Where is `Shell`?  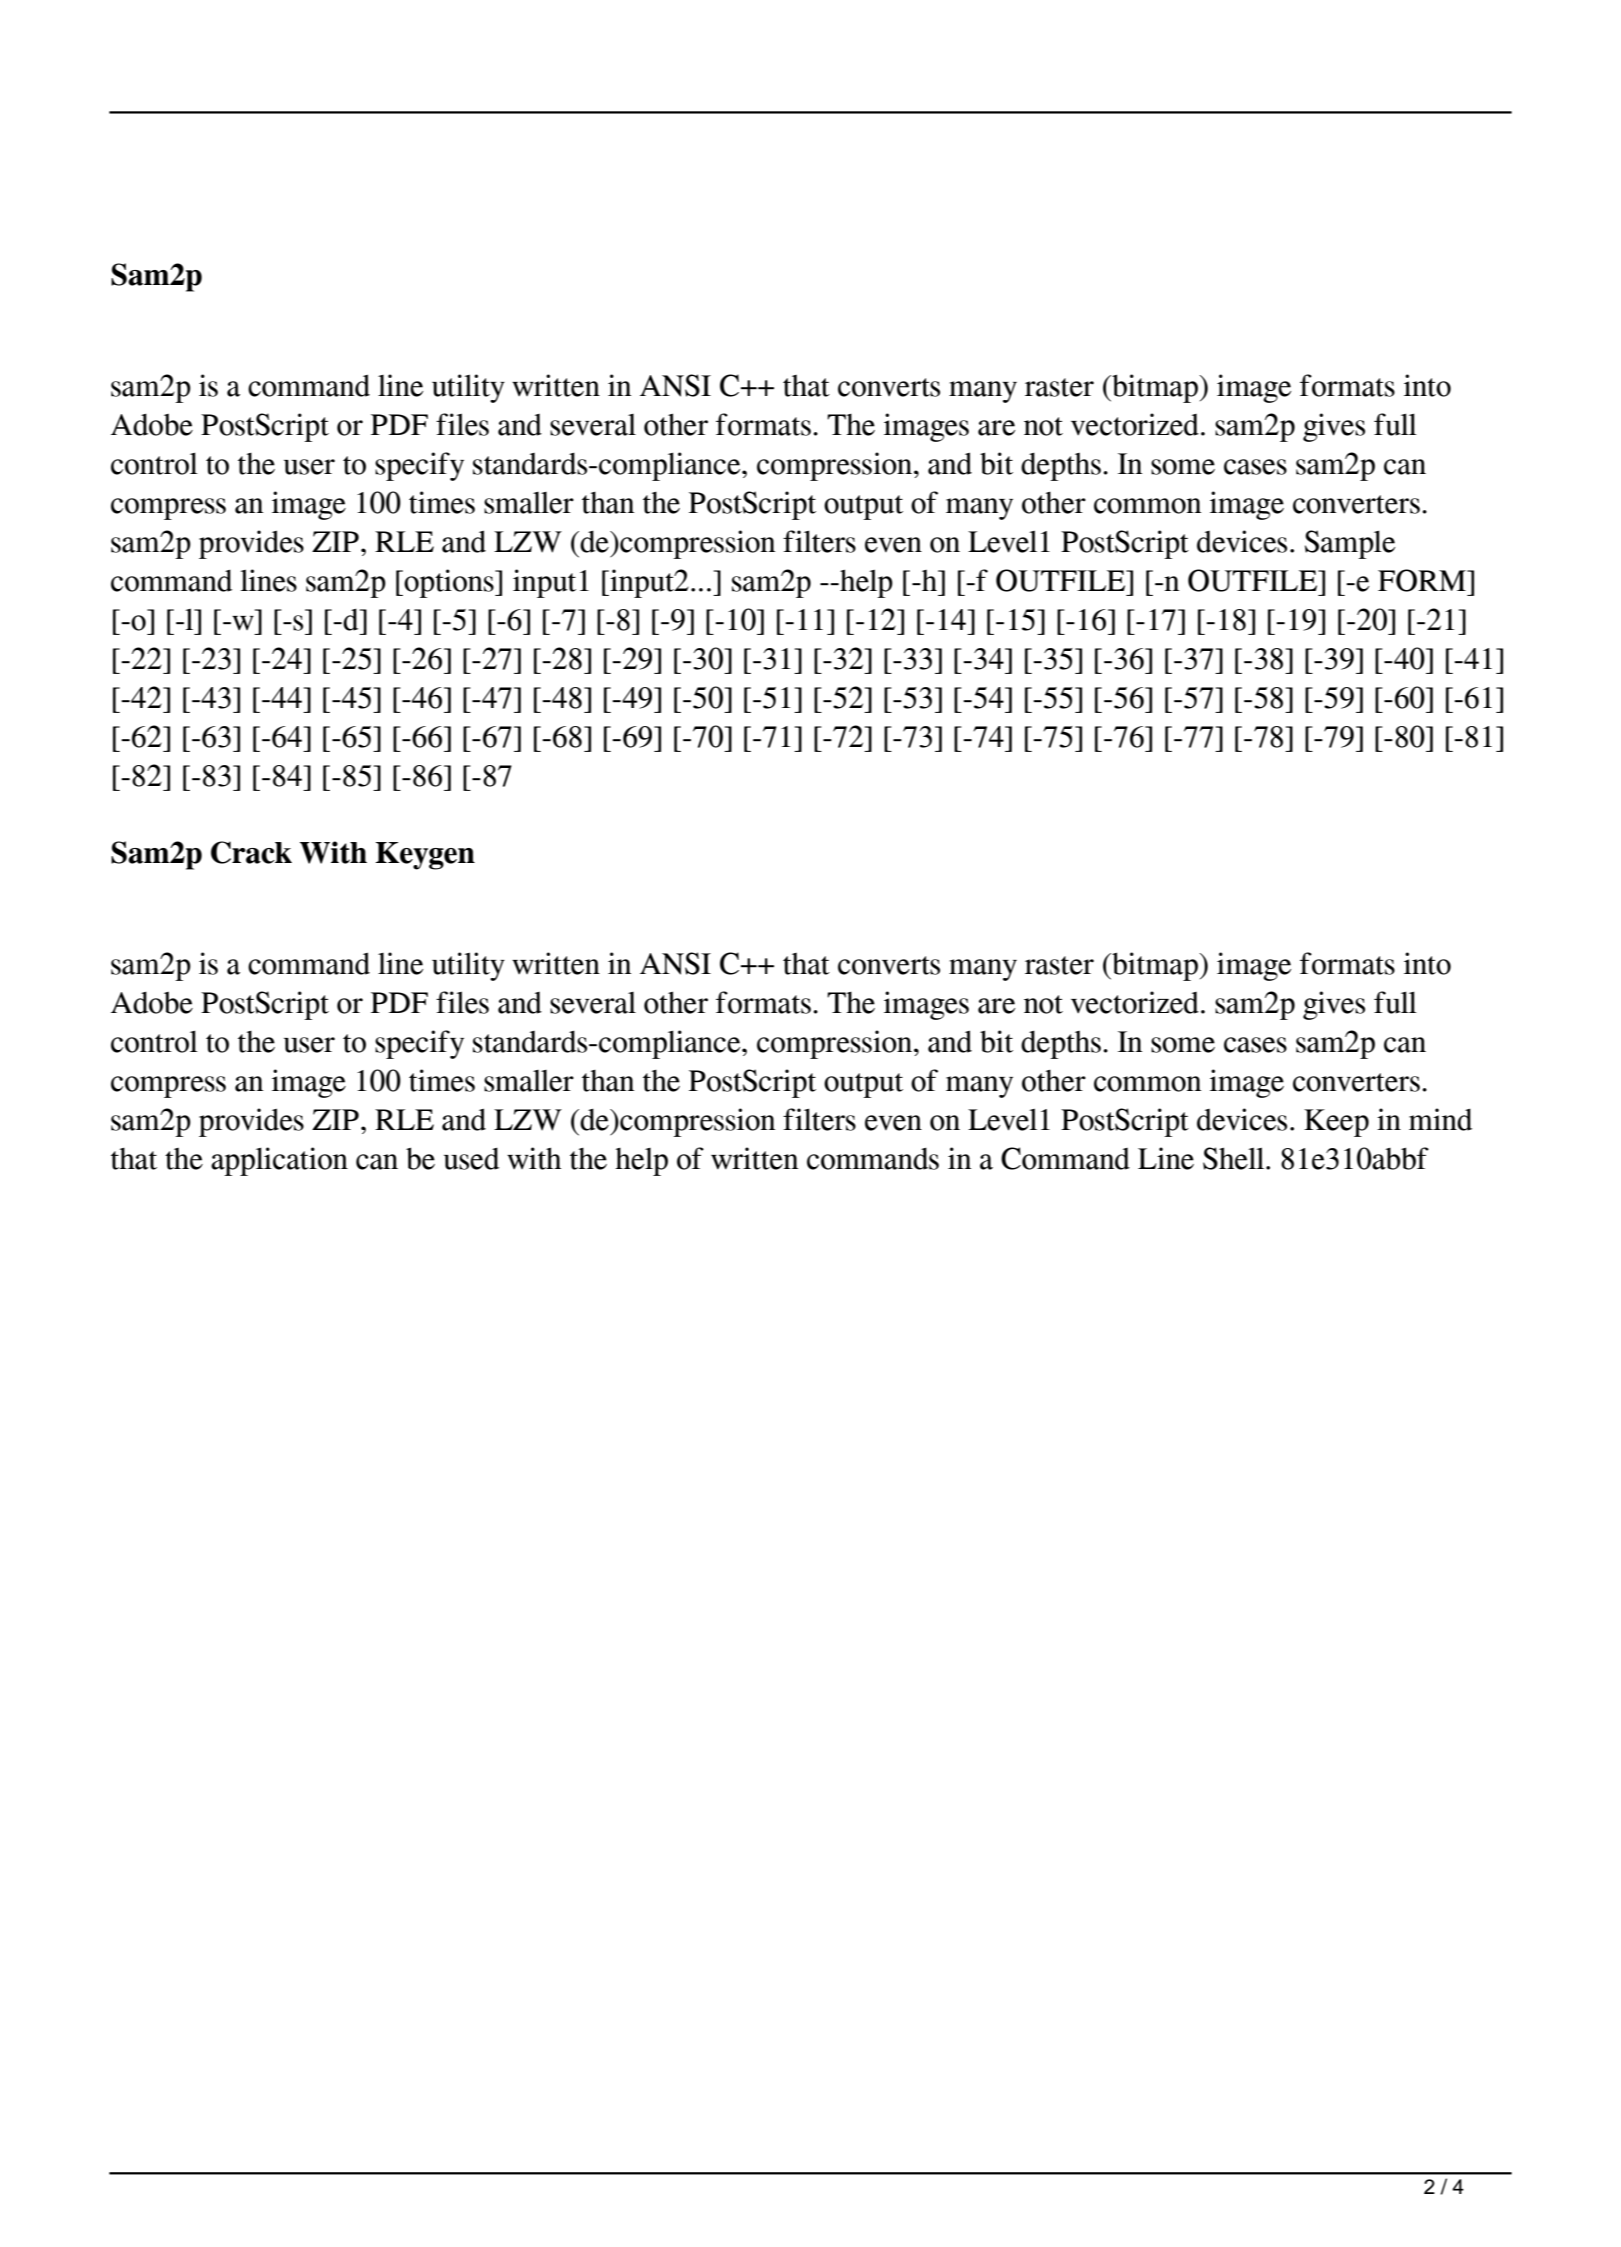
Shell is located at coordinates (1235, 1158).
